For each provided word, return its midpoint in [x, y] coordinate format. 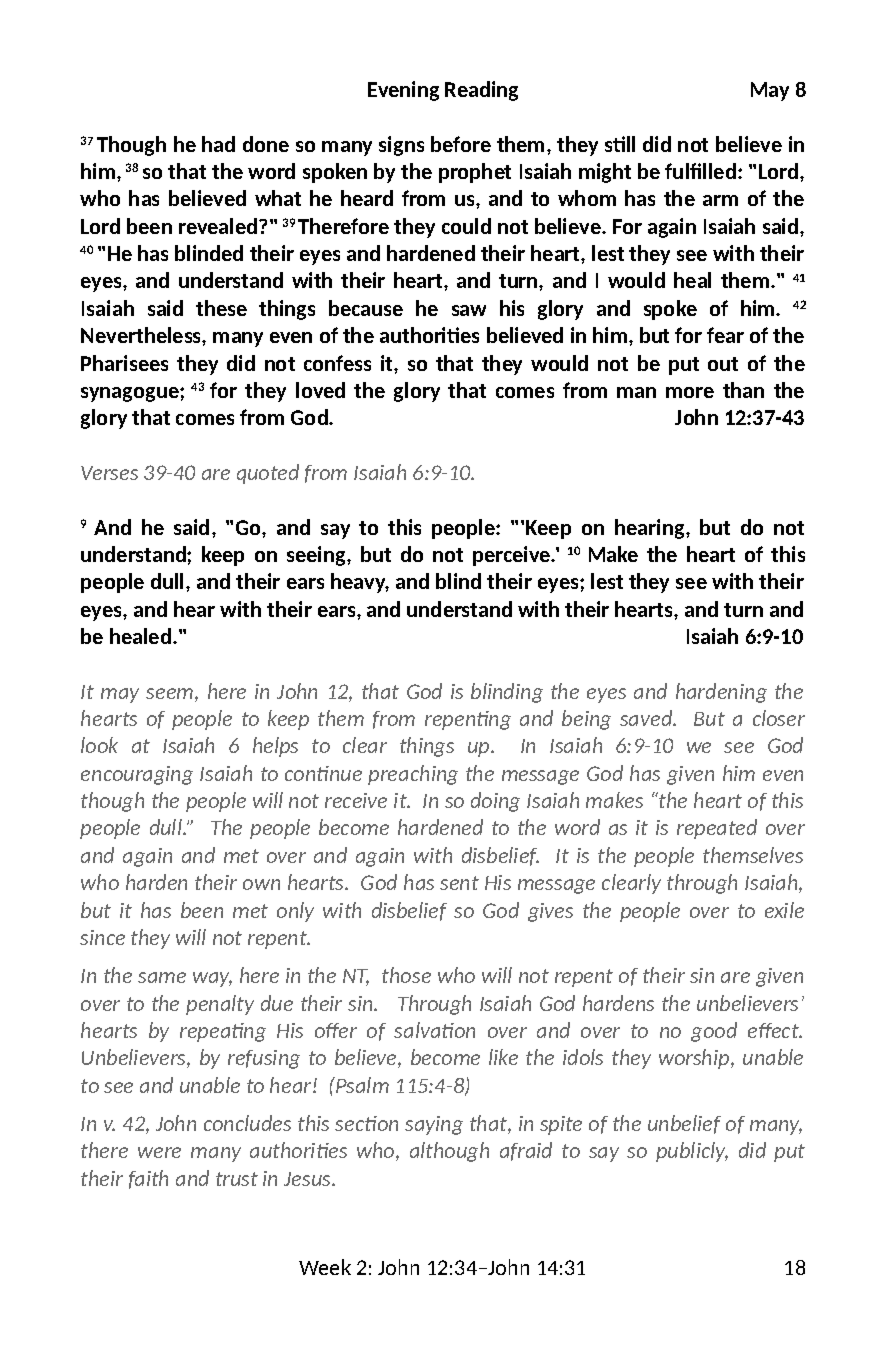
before [461, 144]
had [218, 144]
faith [148, 1179]
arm [720, 200]
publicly [692, 1152]
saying [434, 1125]
